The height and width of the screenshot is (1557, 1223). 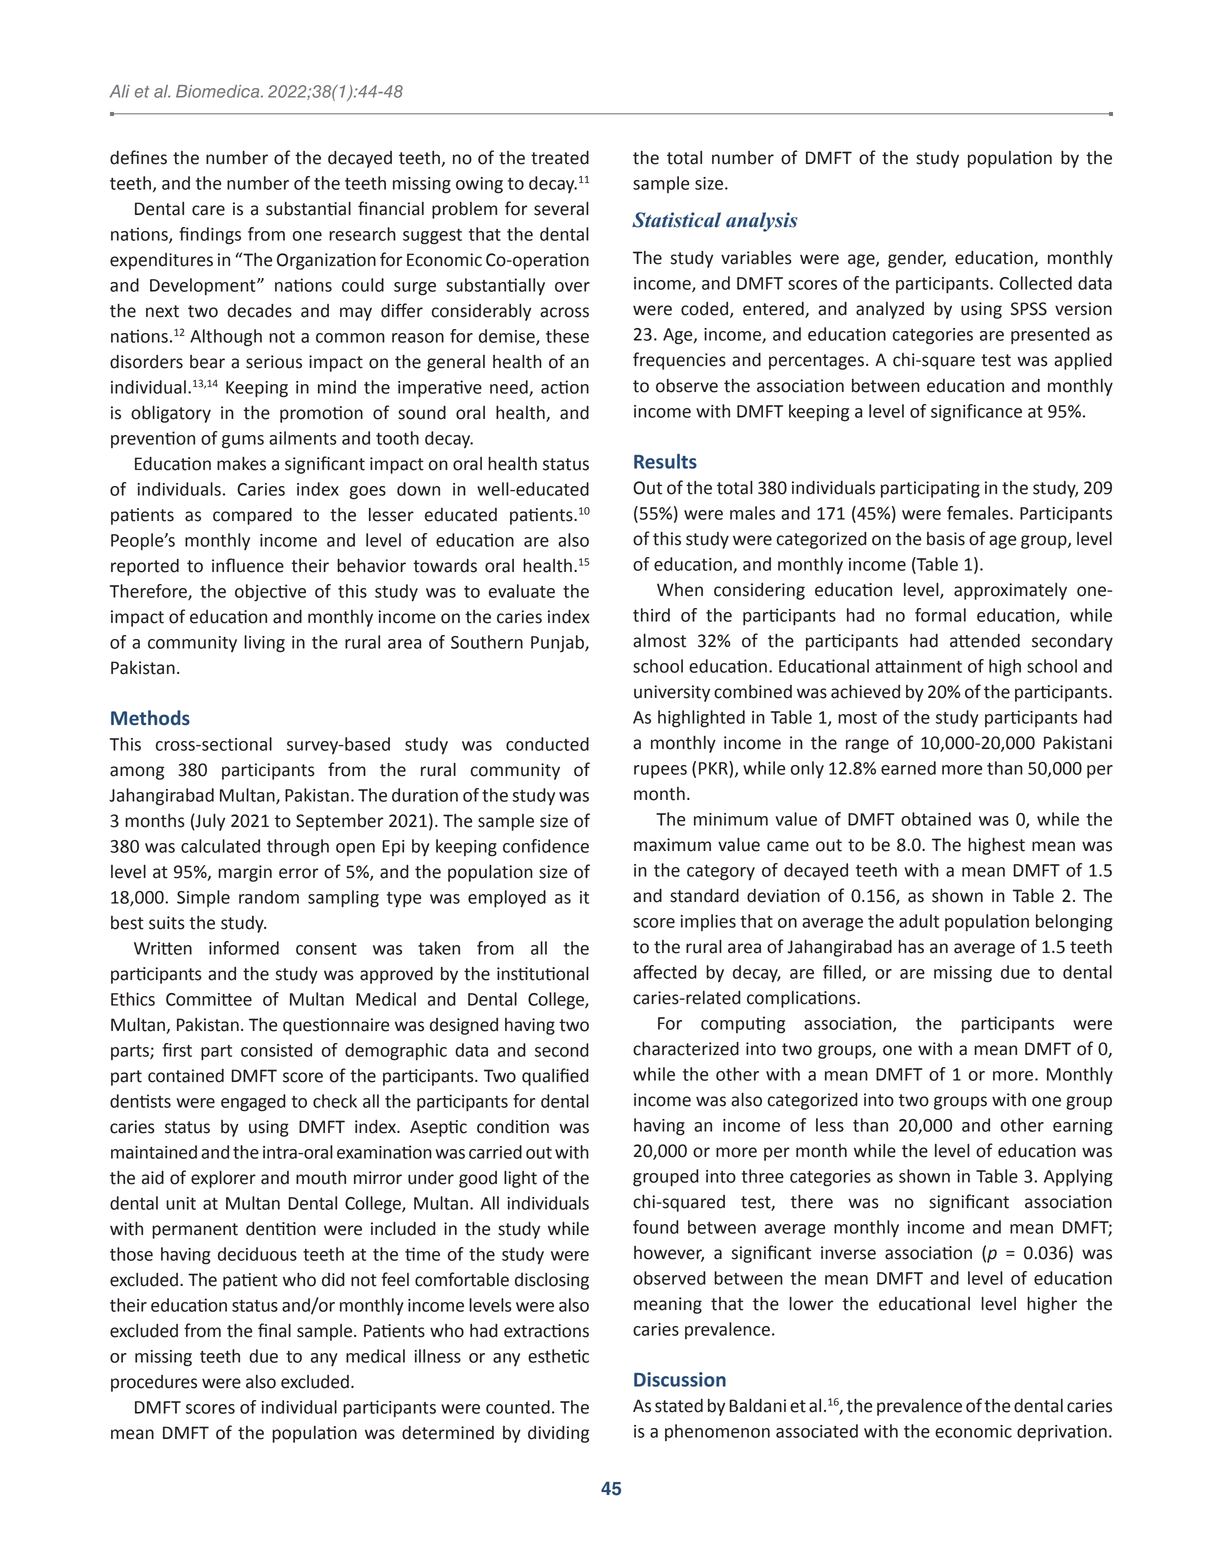 What do you see at coordinates (208, 210) in the screenshot?
I see `care` at bounding box center [208, 210].
